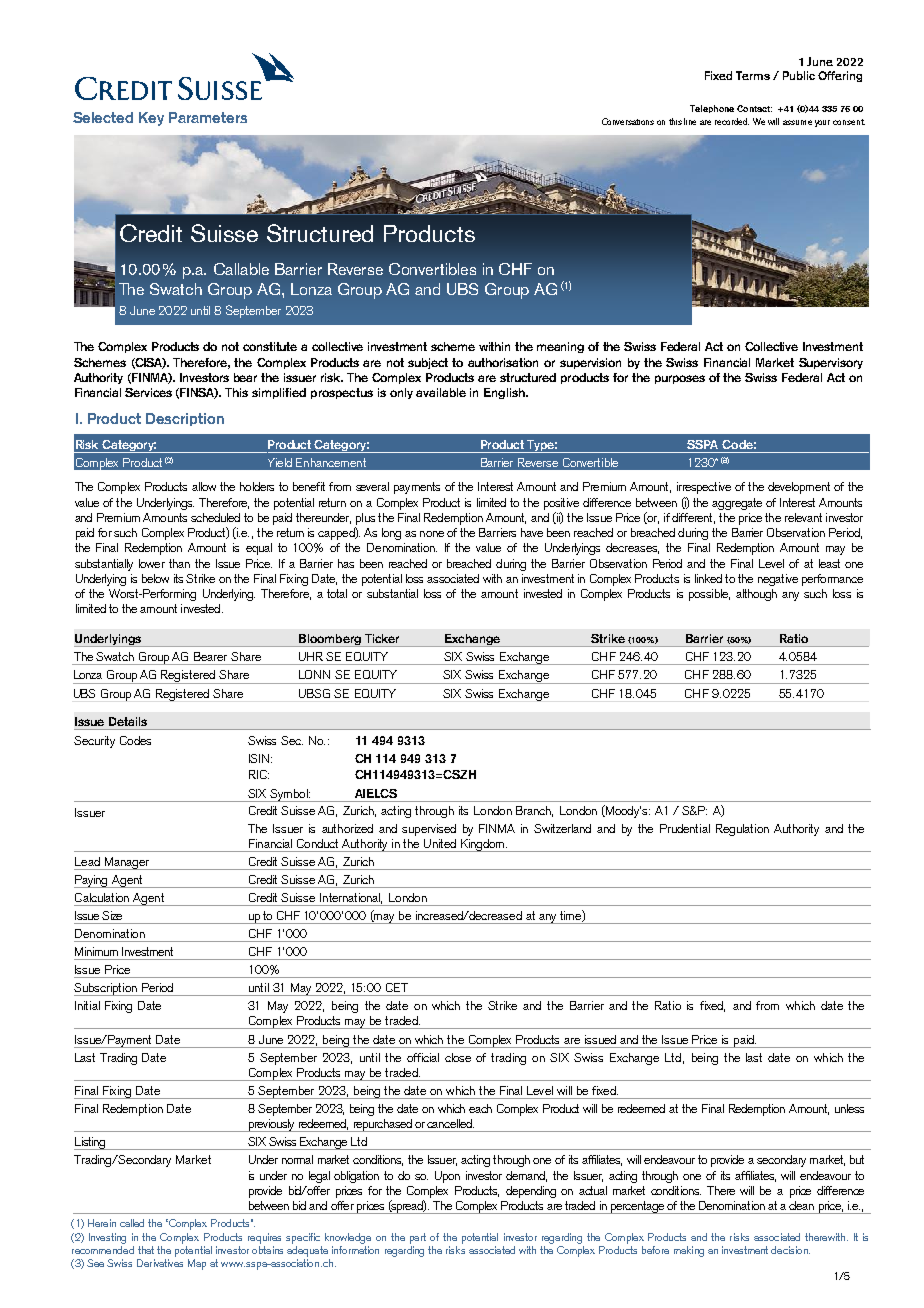 Image resolution: width=924 pixels, height=1308 pixels. What do you see at coordinates (440, 843) in the screenshot?
I see `United` at bounding box center [440, 843].
